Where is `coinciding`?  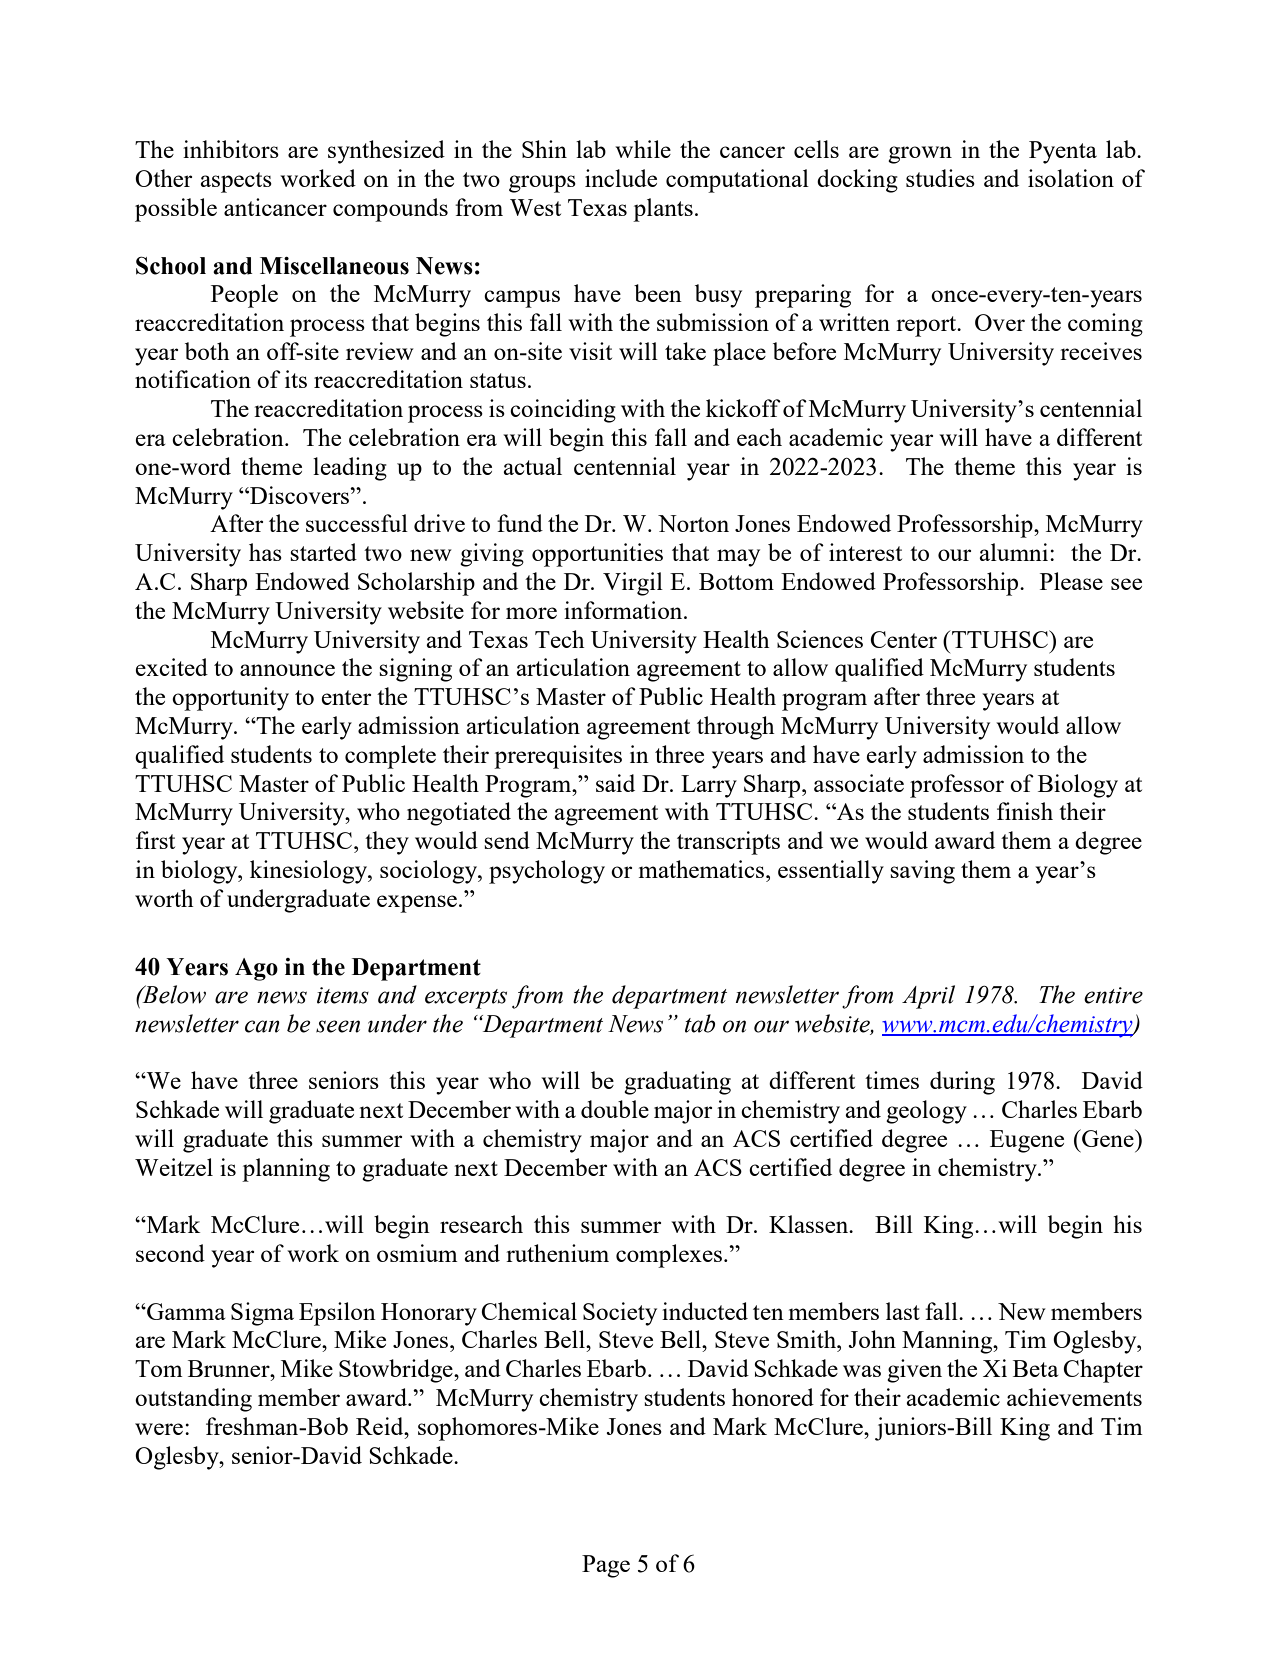 coinciding is located at coordinates (563, 411).
